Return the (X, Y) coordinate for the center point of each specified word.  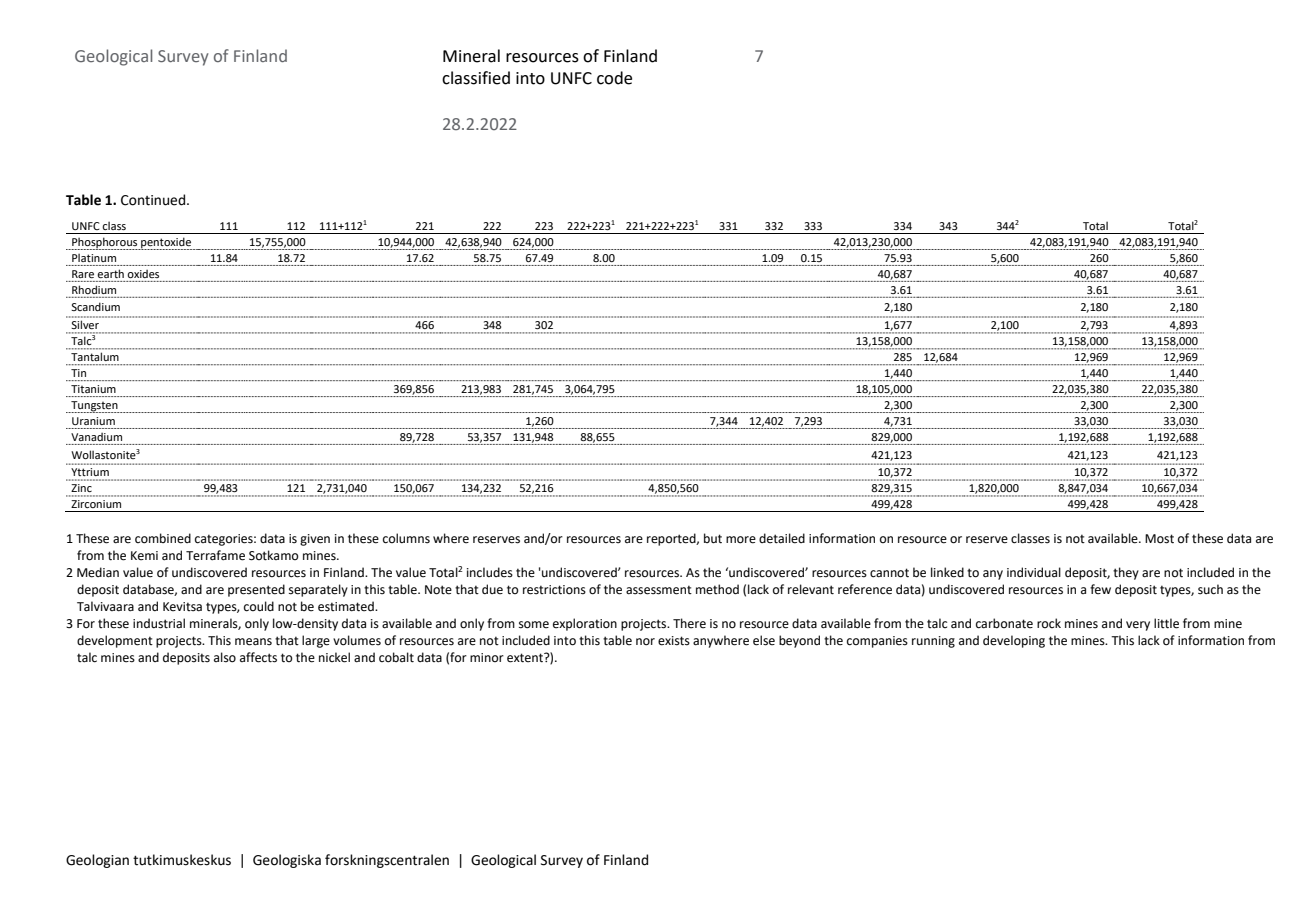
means (253, 642)
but (713, 538)
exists (674, 641)
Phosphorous (105, 243)
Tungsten (94, 407)
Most (1159, 539)
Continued (154, 200)
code (614, 78)
